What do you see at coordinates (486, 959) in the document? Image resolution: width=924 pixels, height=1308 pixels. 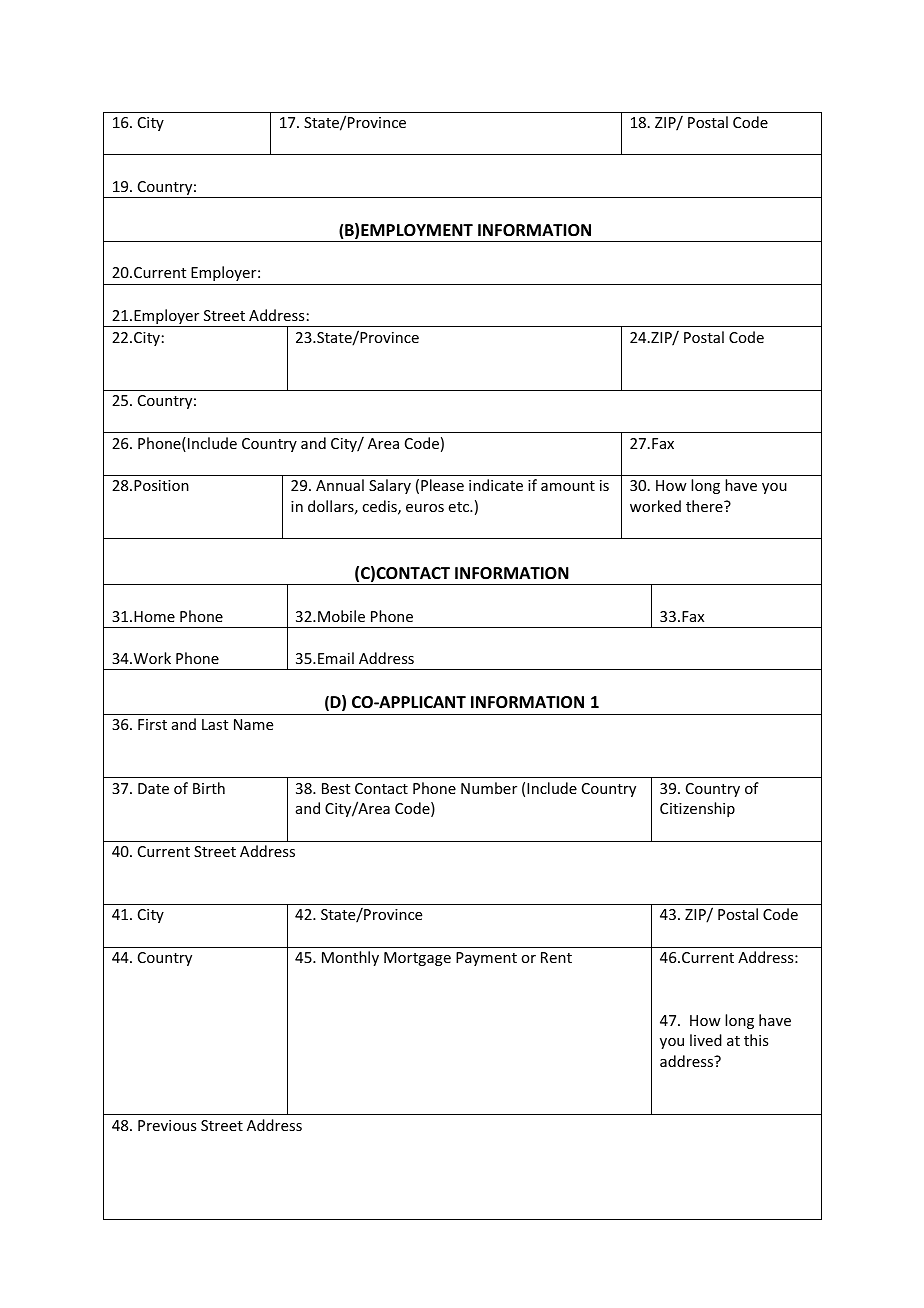 I see `Payment` at bounding box center [486, 959].
